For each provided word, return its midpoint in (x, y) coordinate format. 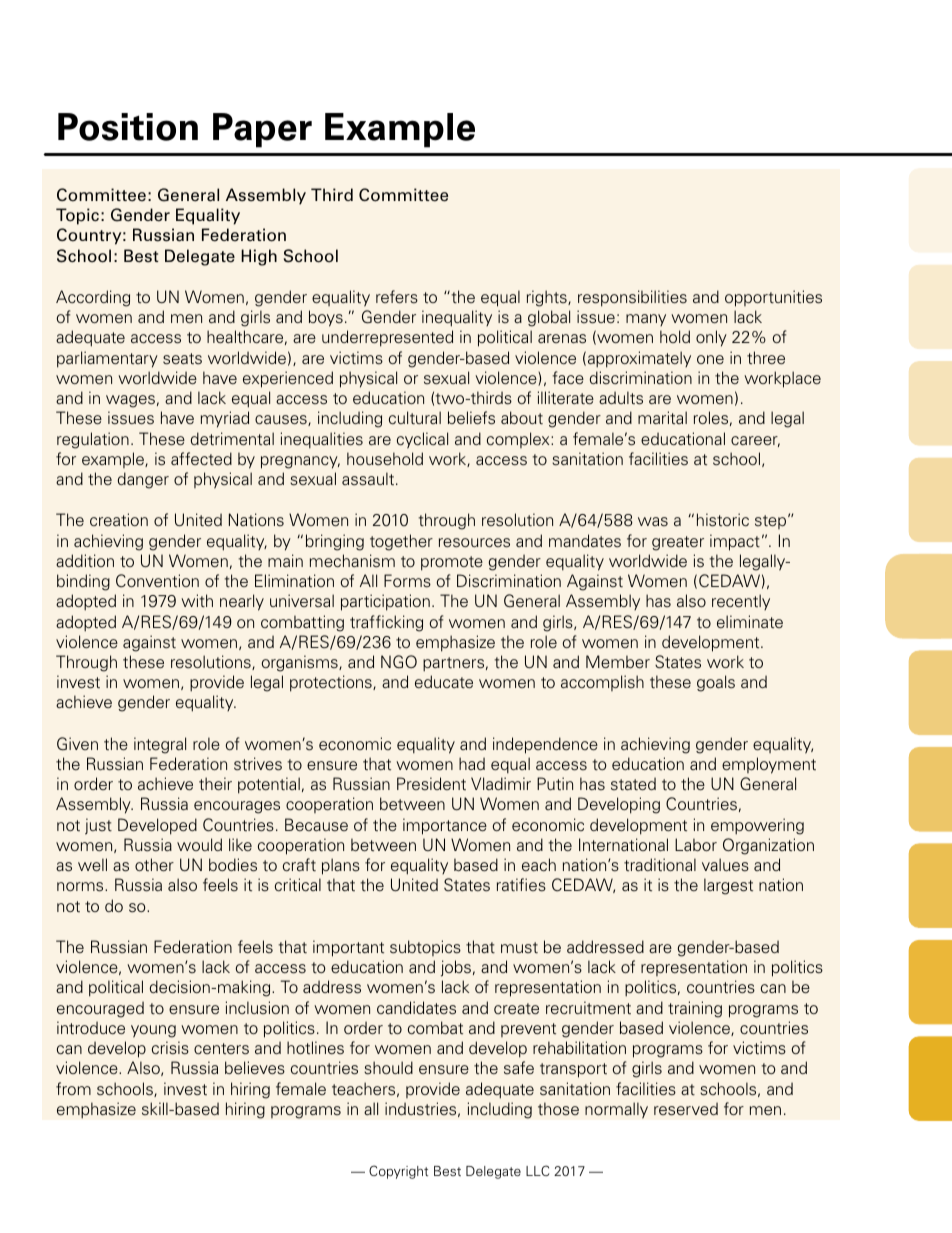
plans (341, 866)
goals (716, 683)
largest (728, 886)
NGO (399, 662)
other (154, 865)
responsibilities (632, 298)
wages (130, 401)
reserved (686, 1109)
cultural (415, 418)
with (197, 601)
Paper (262, 130)
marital (662, 417)
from (73, 1088)
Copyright (398, 1172)
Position (128, 127)
